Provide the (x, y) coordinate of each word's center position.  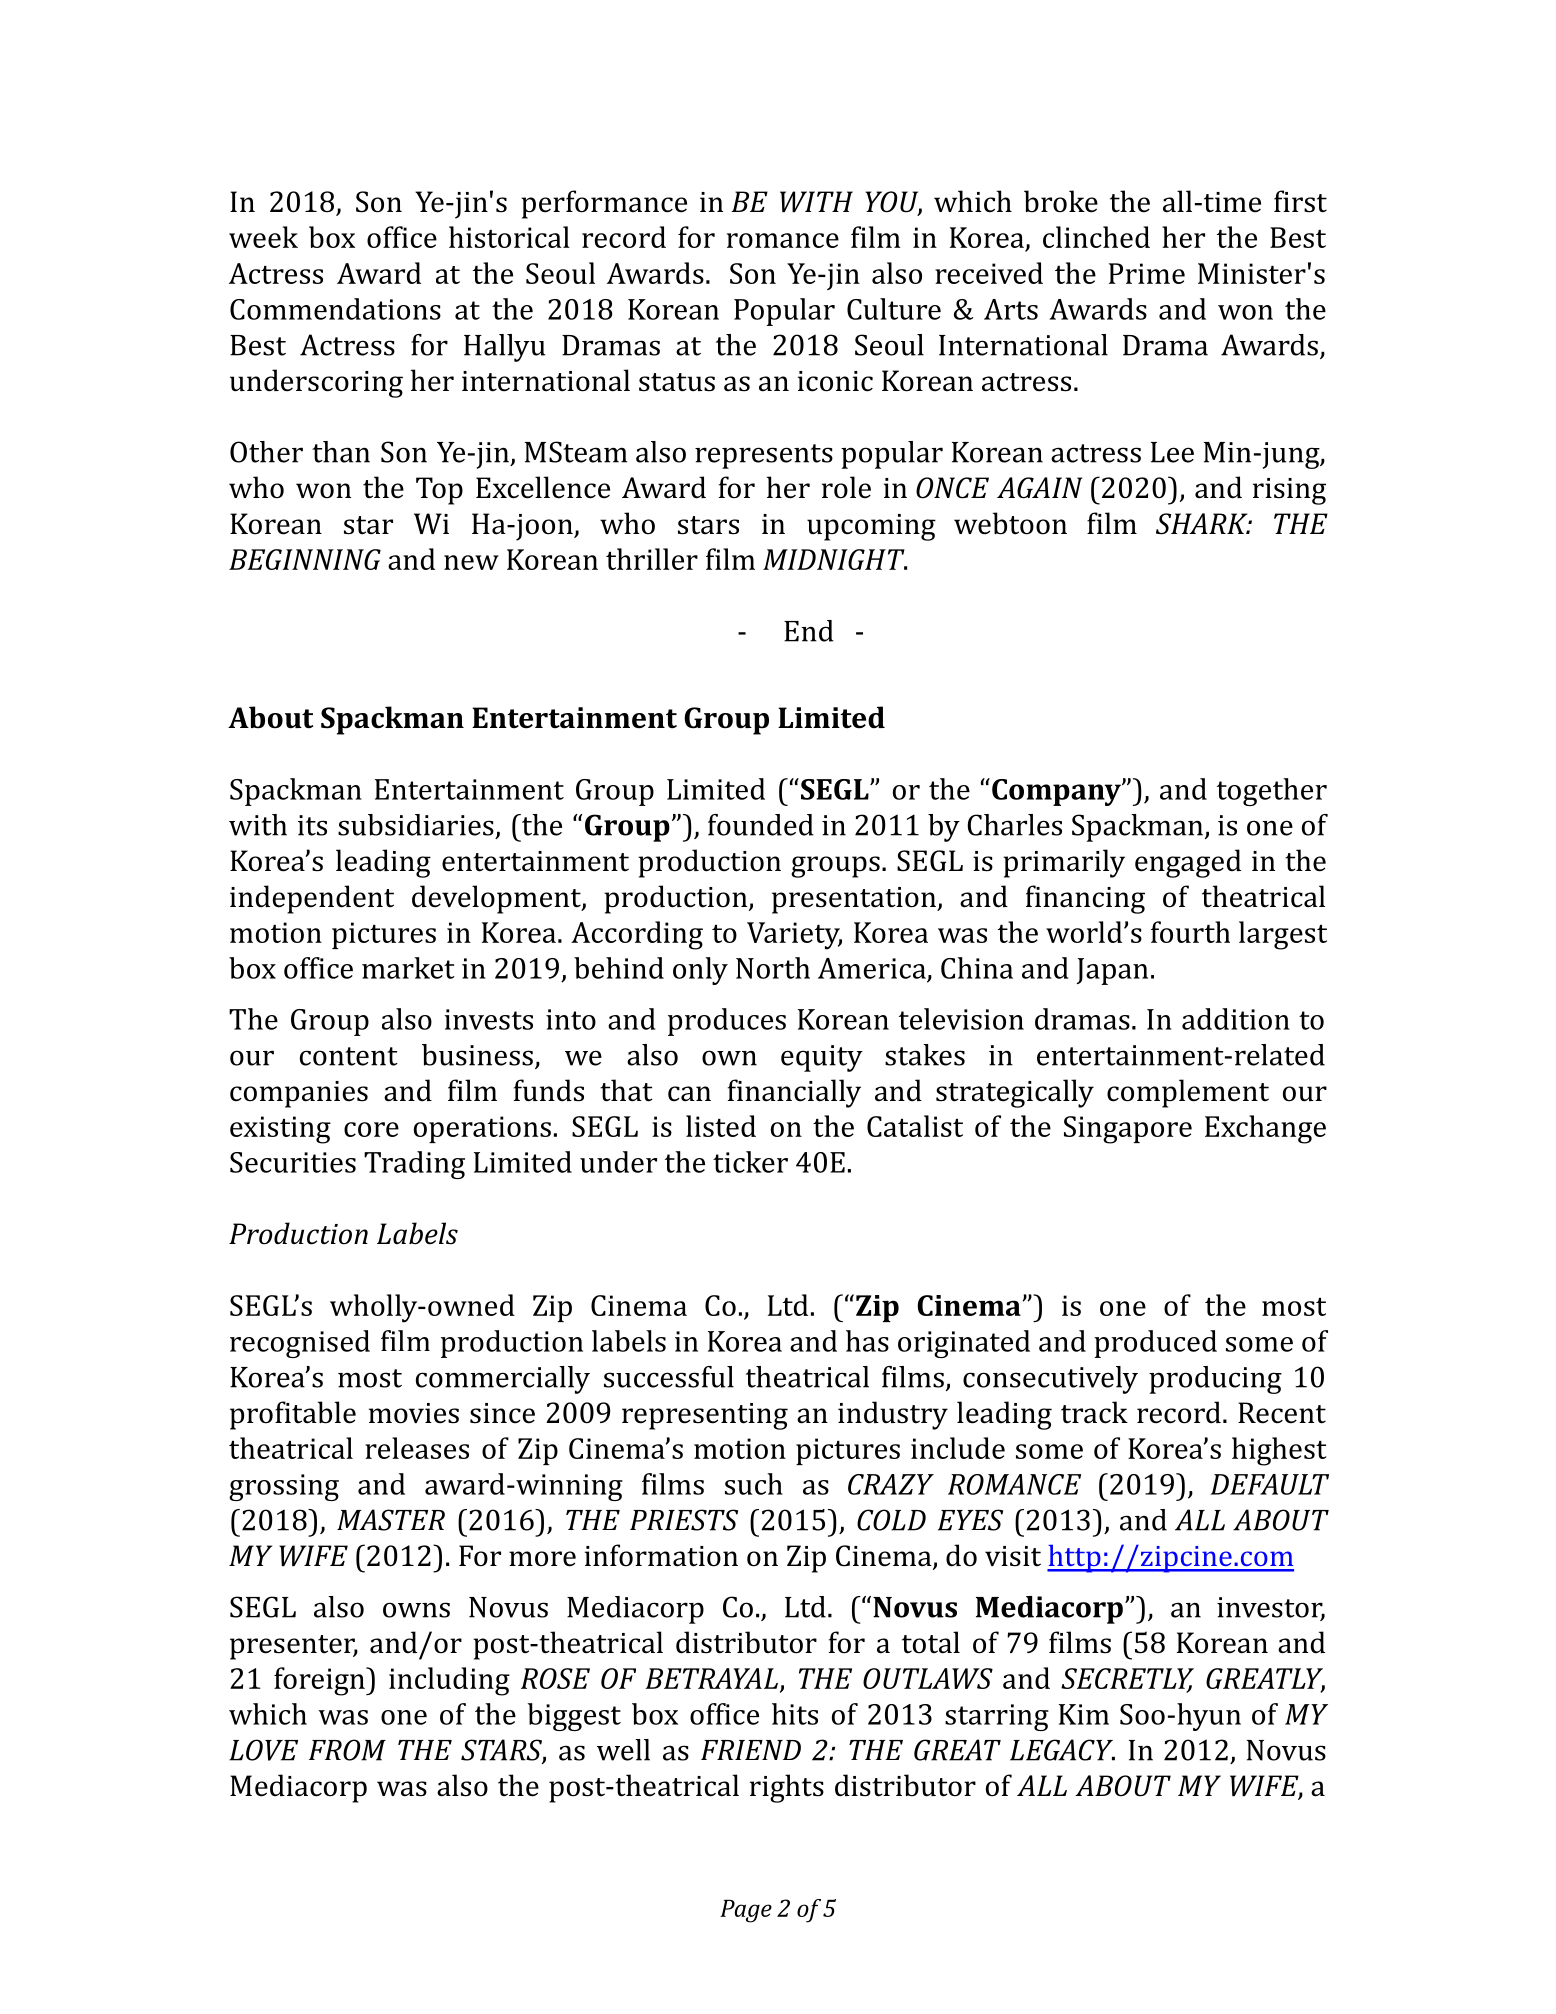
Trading (414, 1165)
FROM (347, 1750)
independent (312, 899)
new (471, 562)
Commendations (335, 309)
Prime (1147, 273)
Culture (894, 309)
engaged (1188, 863)
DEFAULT (1270, 1484)
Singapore (1128, 1130)
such (754, 1484)
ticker (750, 1162)
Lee (1172, 452)
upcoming (871, 527)
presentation (855, 900)
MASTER (391, 1520)
